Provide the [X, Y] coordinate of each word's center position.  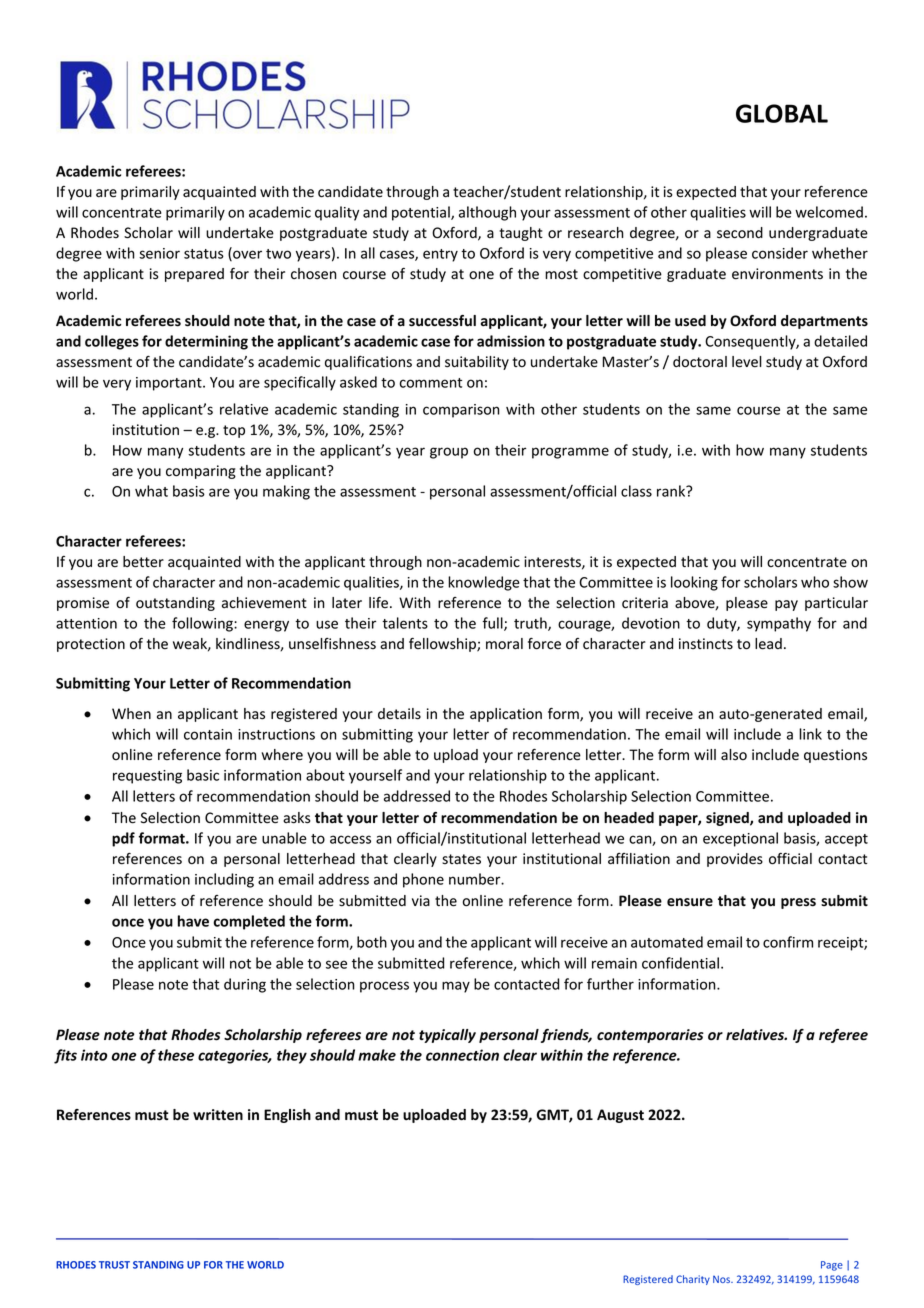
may [456, 987]
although [487, 213]
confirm [788, 942]
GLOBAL [782, 113]
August [620, 1116]
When [131, 714]
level [747, 362]
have [193, 921]
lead [768, 644]
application [506, 715]
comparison [461, 411]
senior [159, 253]
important [170, 384]
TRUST [114, 1265]
